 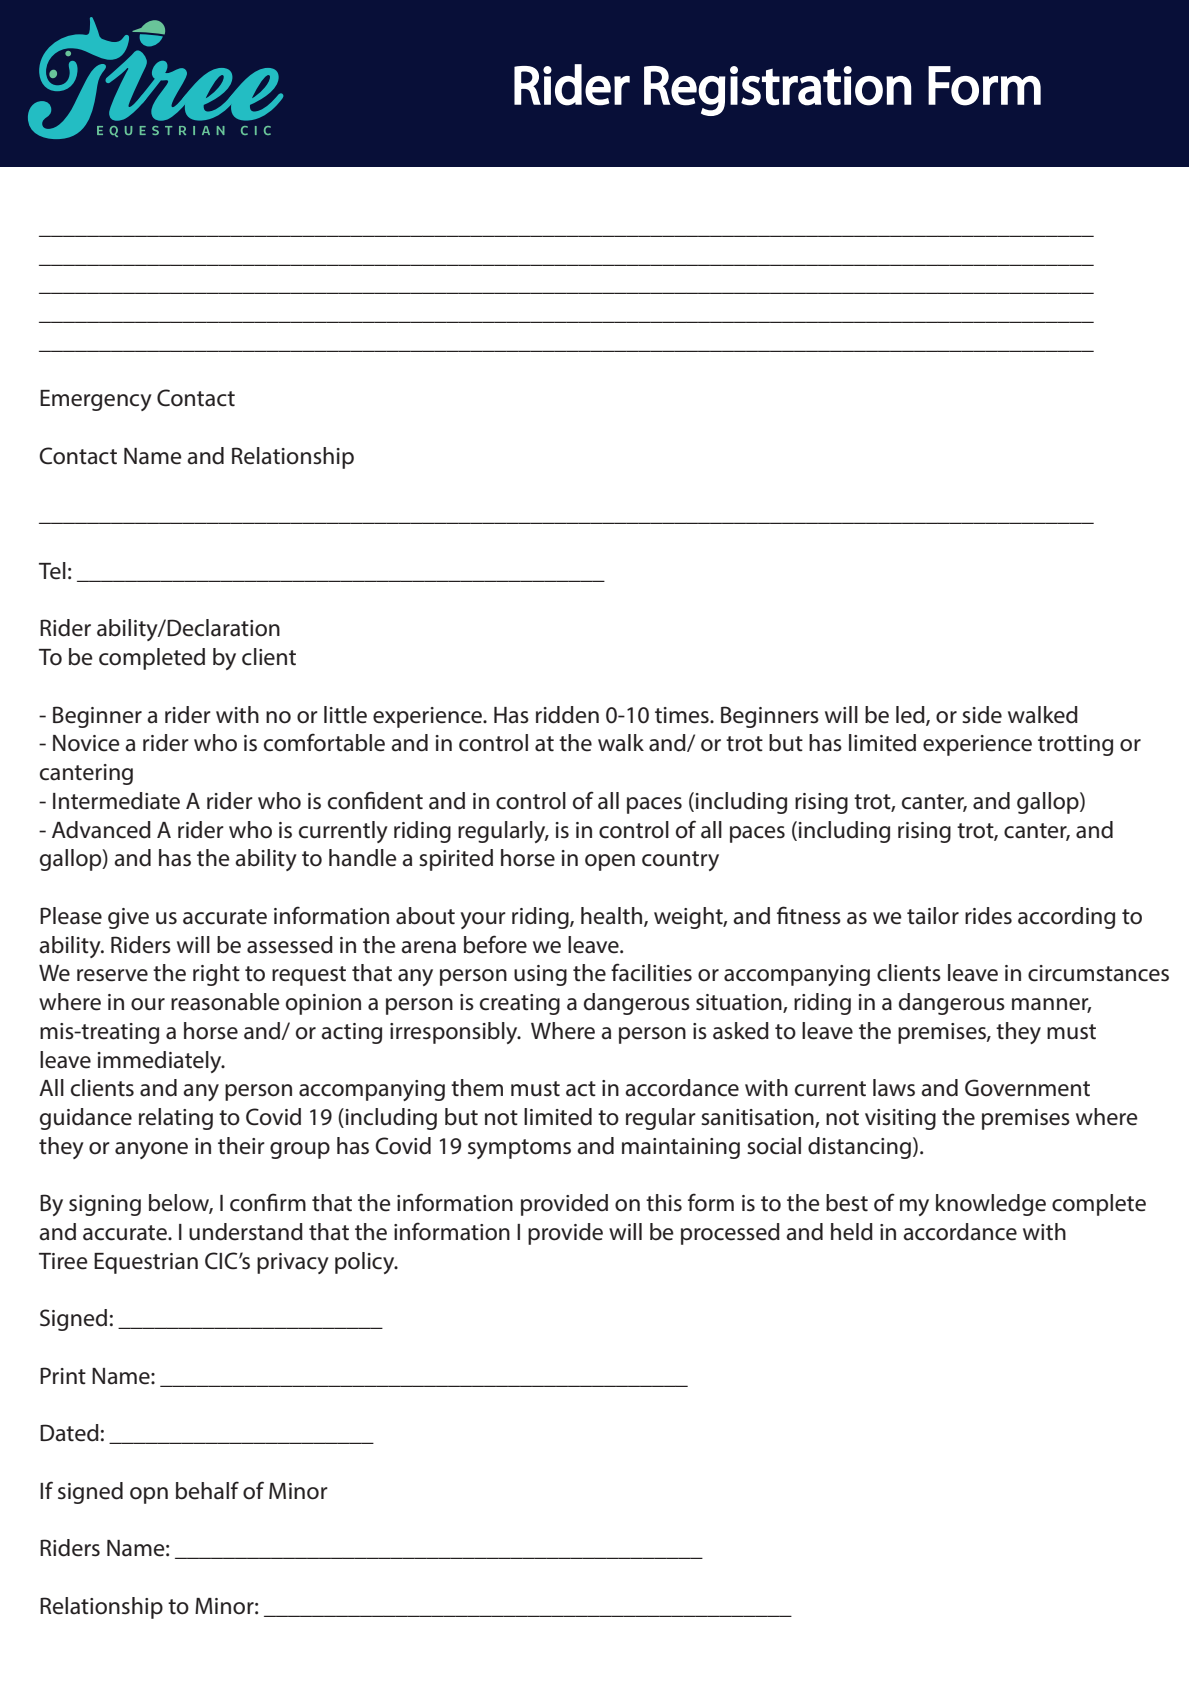 I want to click on Emergency, so click(x=96, y=400).
